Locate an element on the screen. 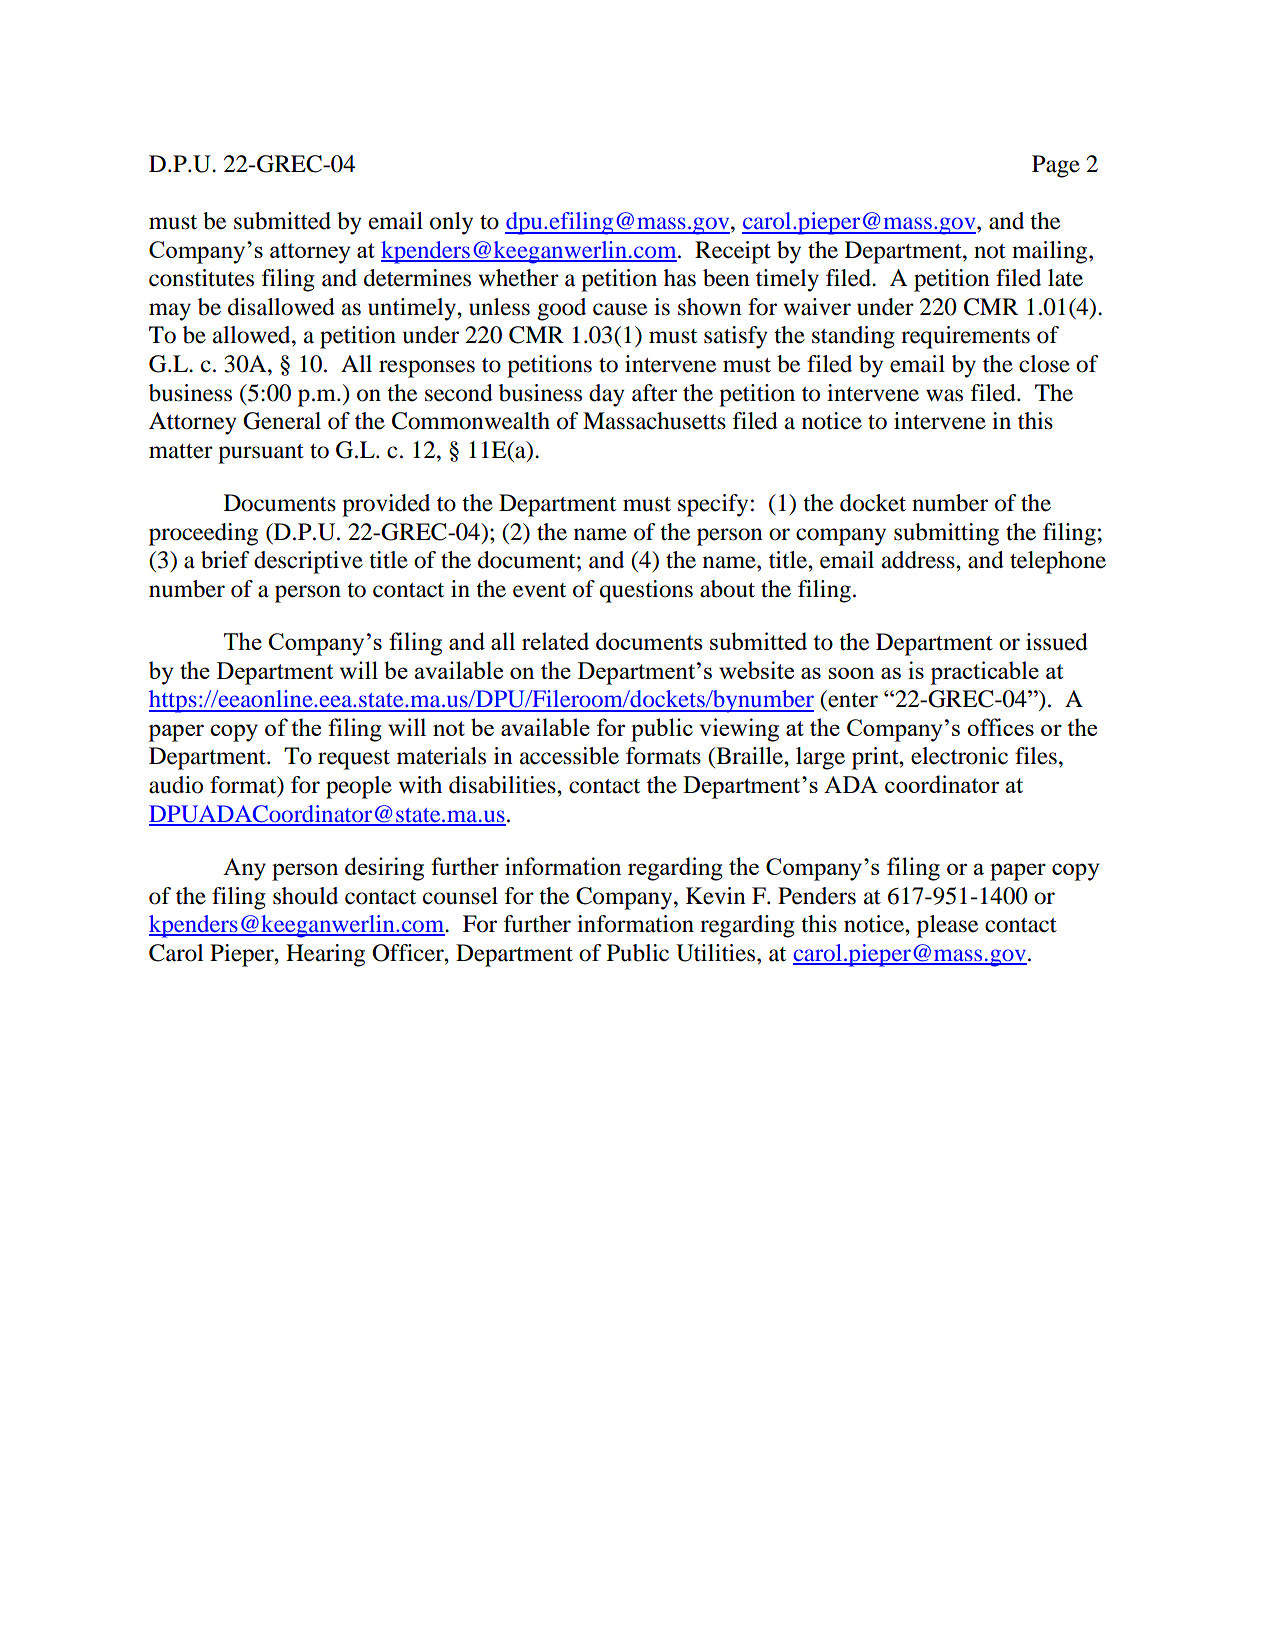 The width and height of the screenshot is (1266, 1639). Page is located at coordinates (1056, 166).
